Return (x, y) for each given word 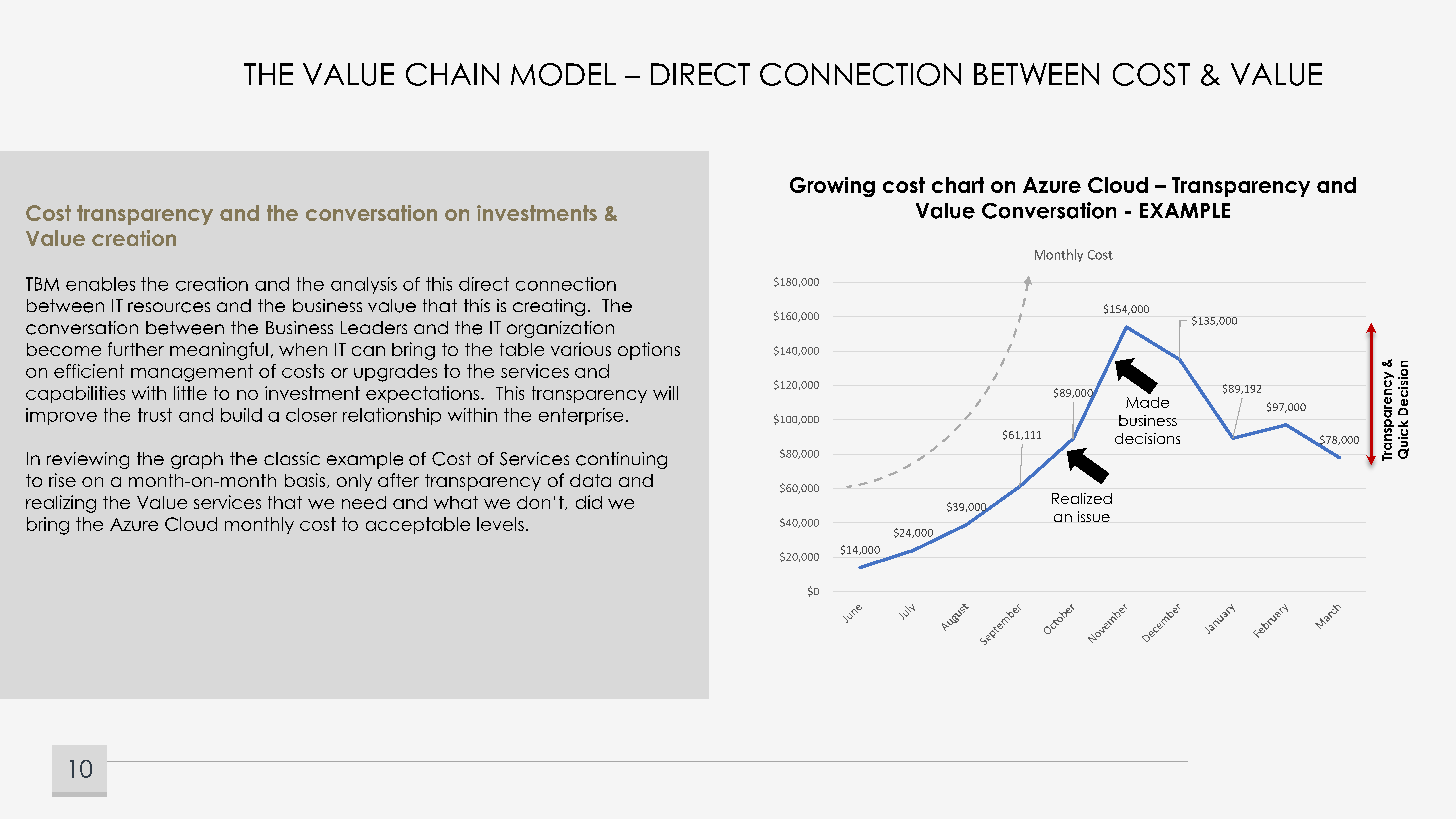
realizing (61, 504)
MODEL (563, 74)
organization (560, 329)
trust (155, 415)
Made (1147, 402)
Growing (832, 187)
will (665, 393)
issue (1094, 516)
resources (169, 307)
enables (100, 284)
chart (958, 185)
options (649, 351)
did (589, 502)
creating (549, 307)
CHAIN (452, 74)
